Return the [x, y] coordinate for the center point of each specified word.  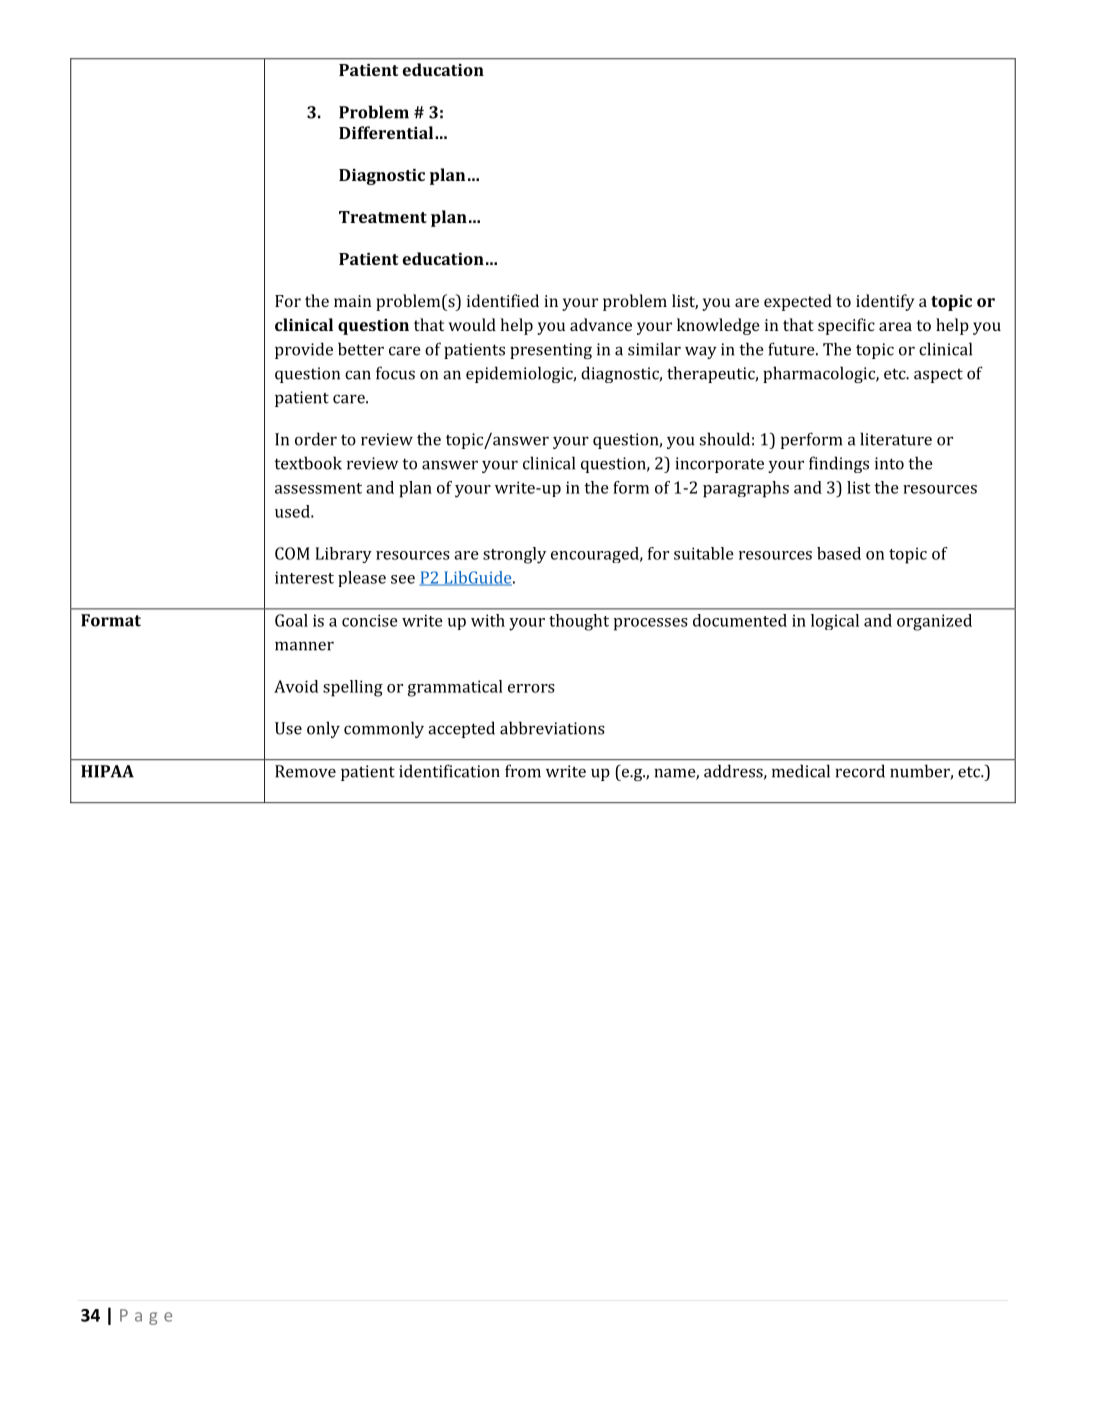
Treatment [383, 217]
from [523, 771]
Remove [305, 771]
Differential [387, 132]
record [860, 771]
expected [798, 302]
